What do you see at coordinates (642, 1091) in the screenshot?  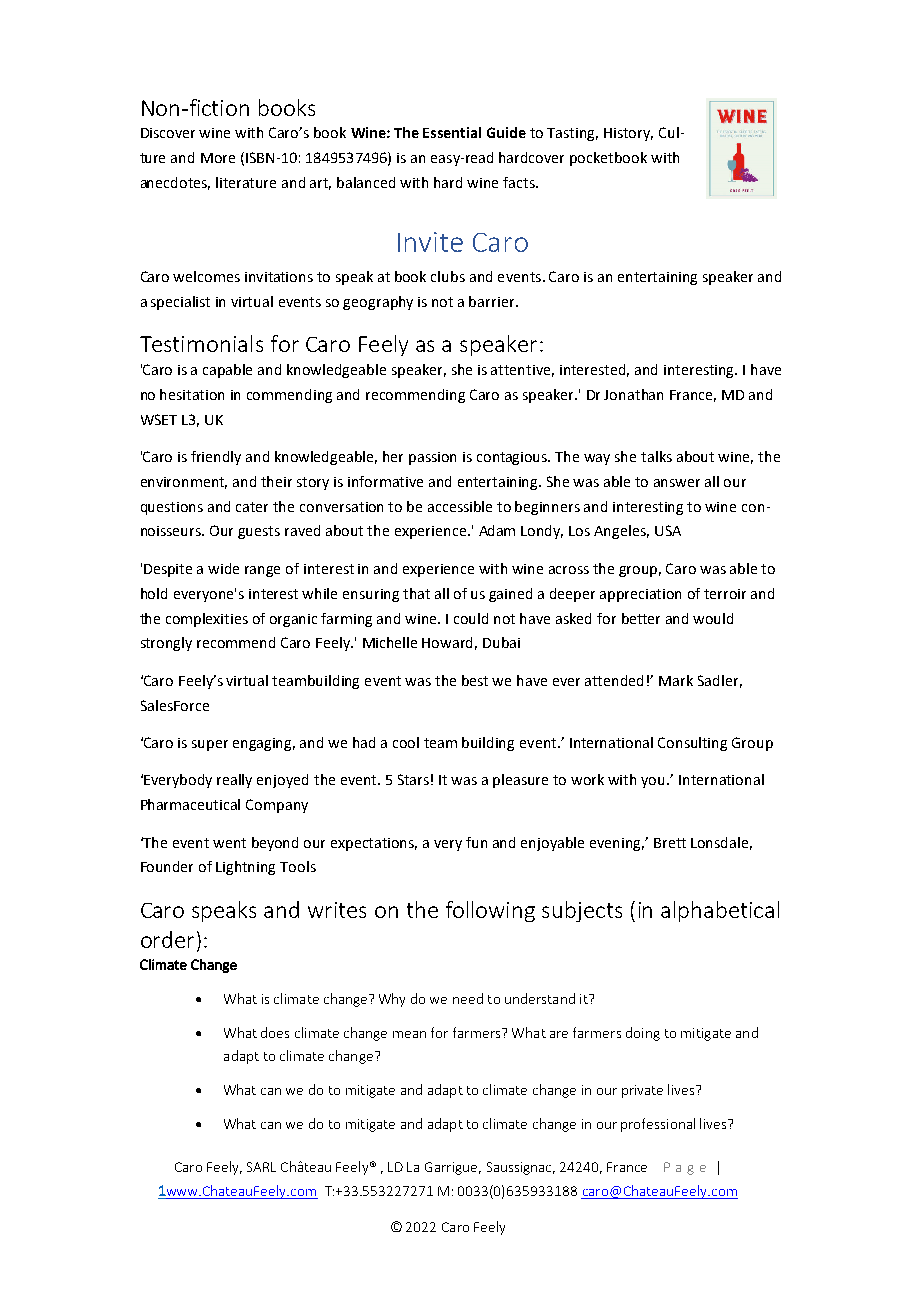 I see `private` at bounding box center [642, 1091].
